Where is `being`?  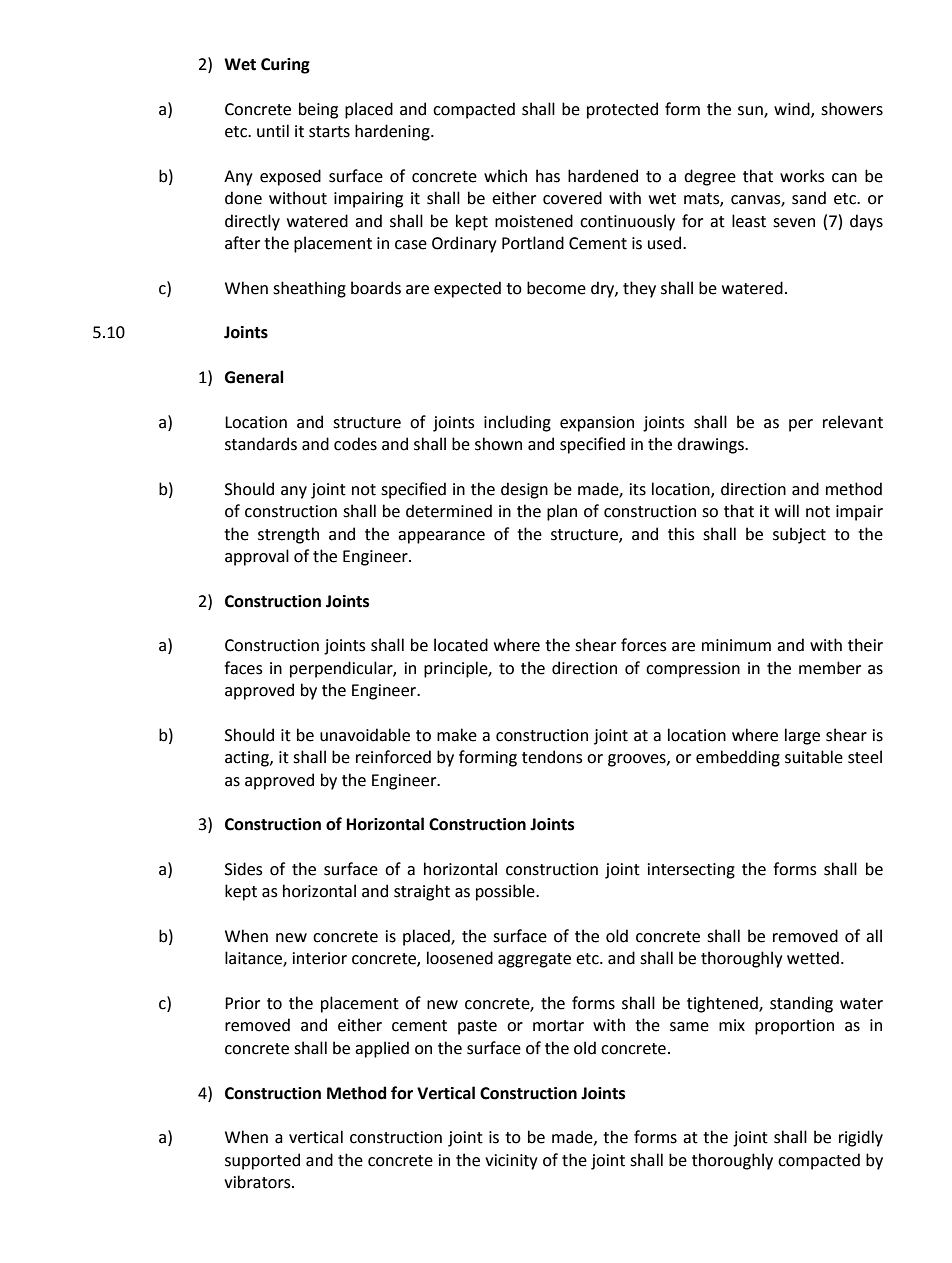
being is located at coordinates (318, 110).
